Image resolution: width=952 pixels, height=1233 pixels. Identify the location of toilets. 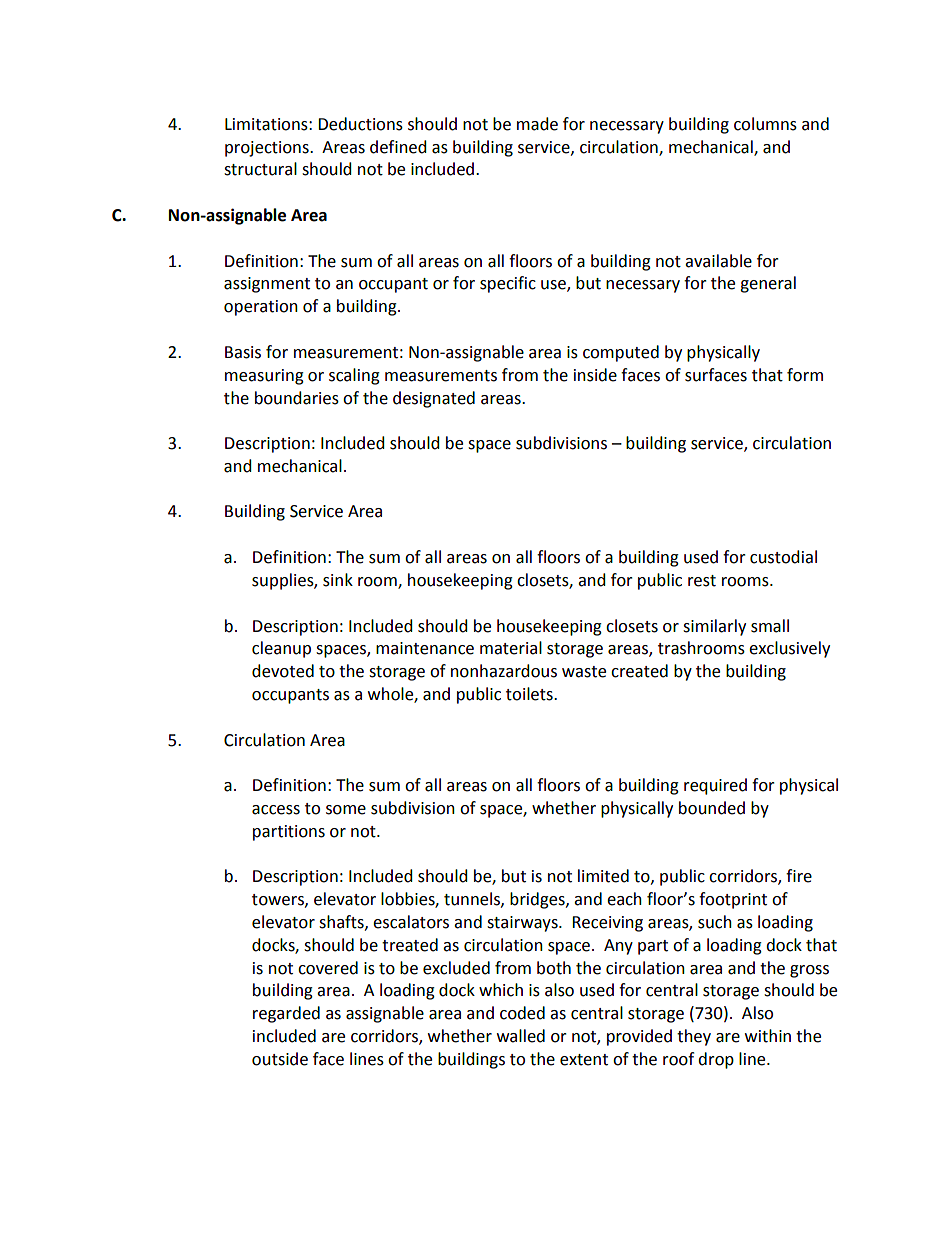
(530, 694).
